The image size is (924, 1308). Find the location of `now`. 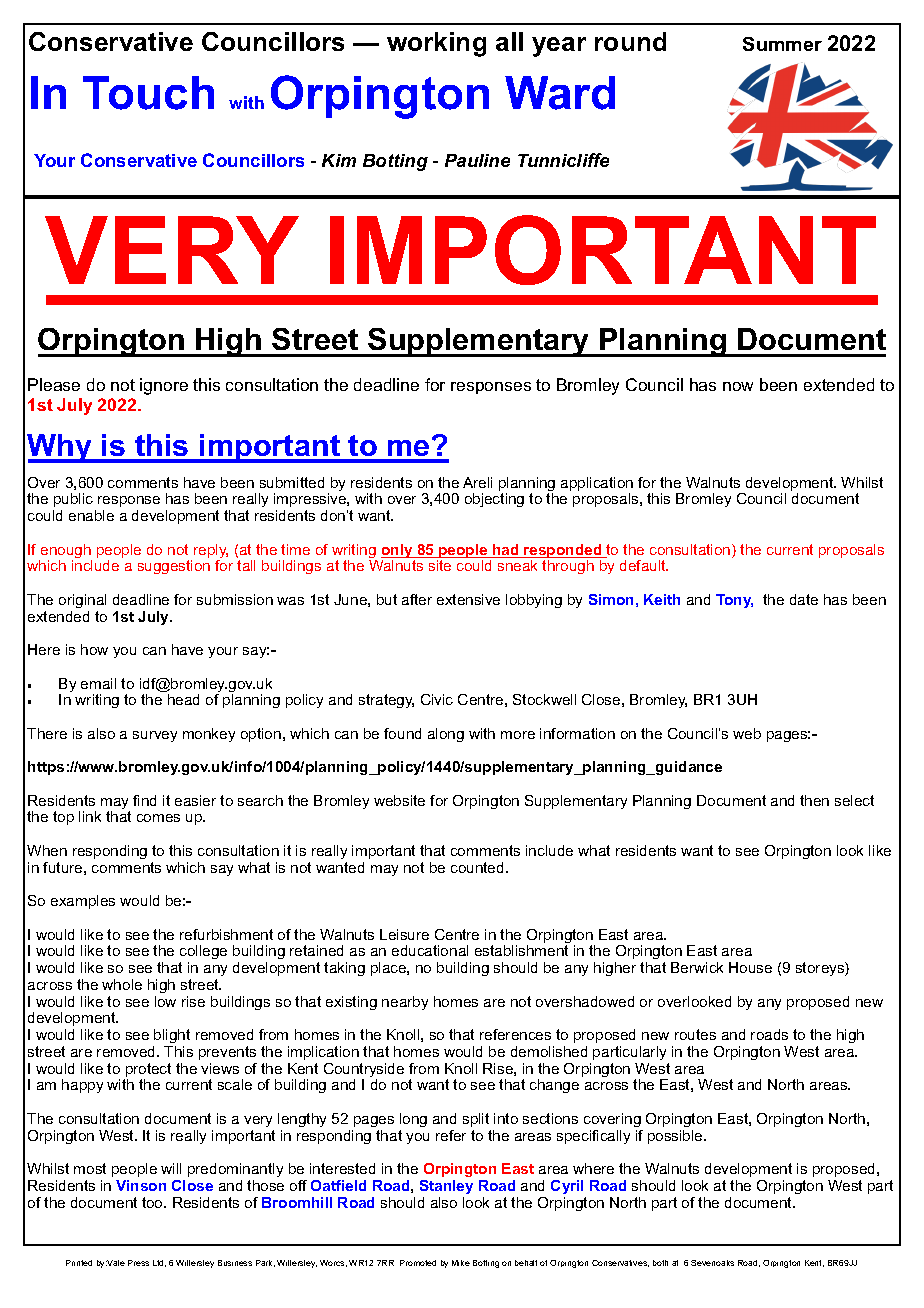

now is located at coordinates (738, 386).
